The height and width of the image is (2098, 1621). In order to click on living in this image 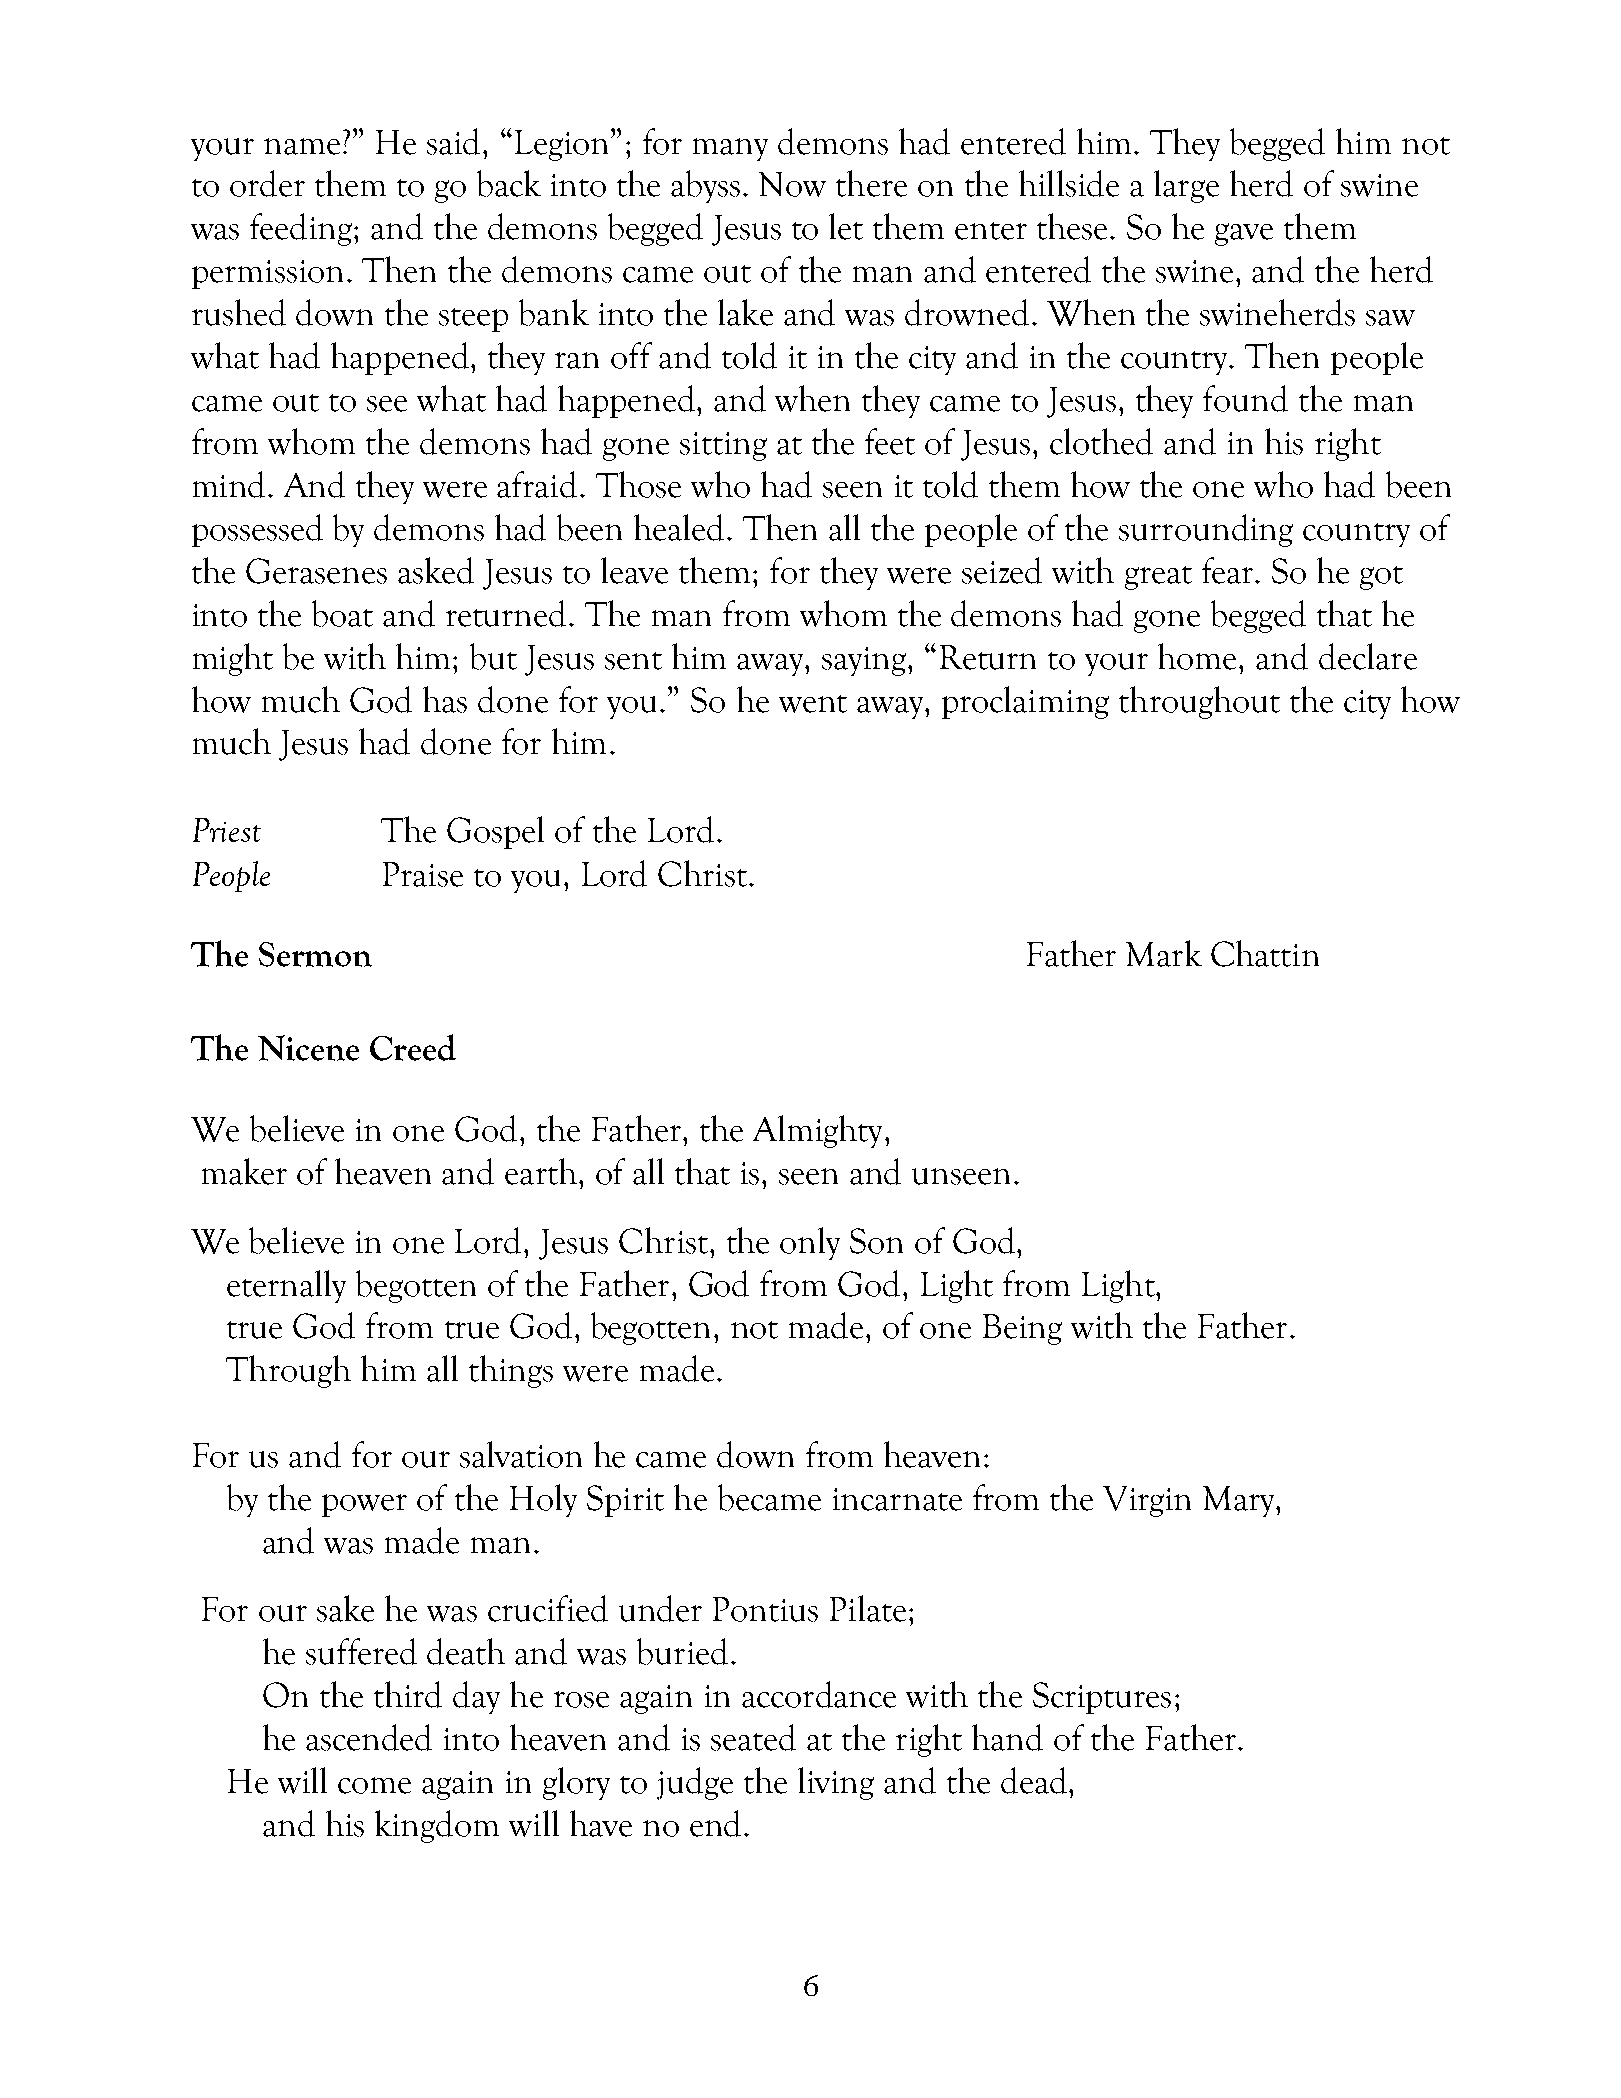, I will do `click(836, 1783)`.
